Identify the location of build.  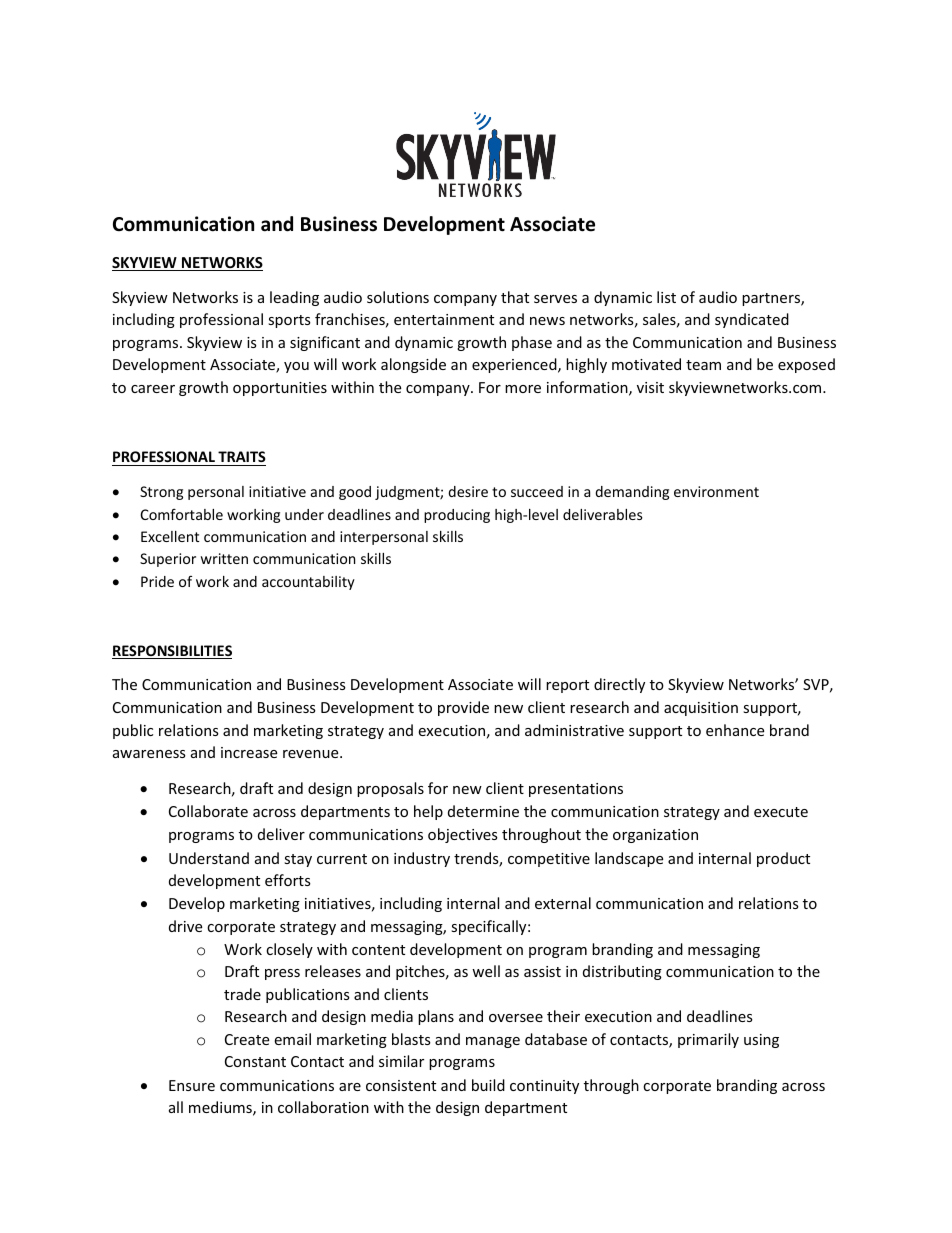
(488, 1085).
